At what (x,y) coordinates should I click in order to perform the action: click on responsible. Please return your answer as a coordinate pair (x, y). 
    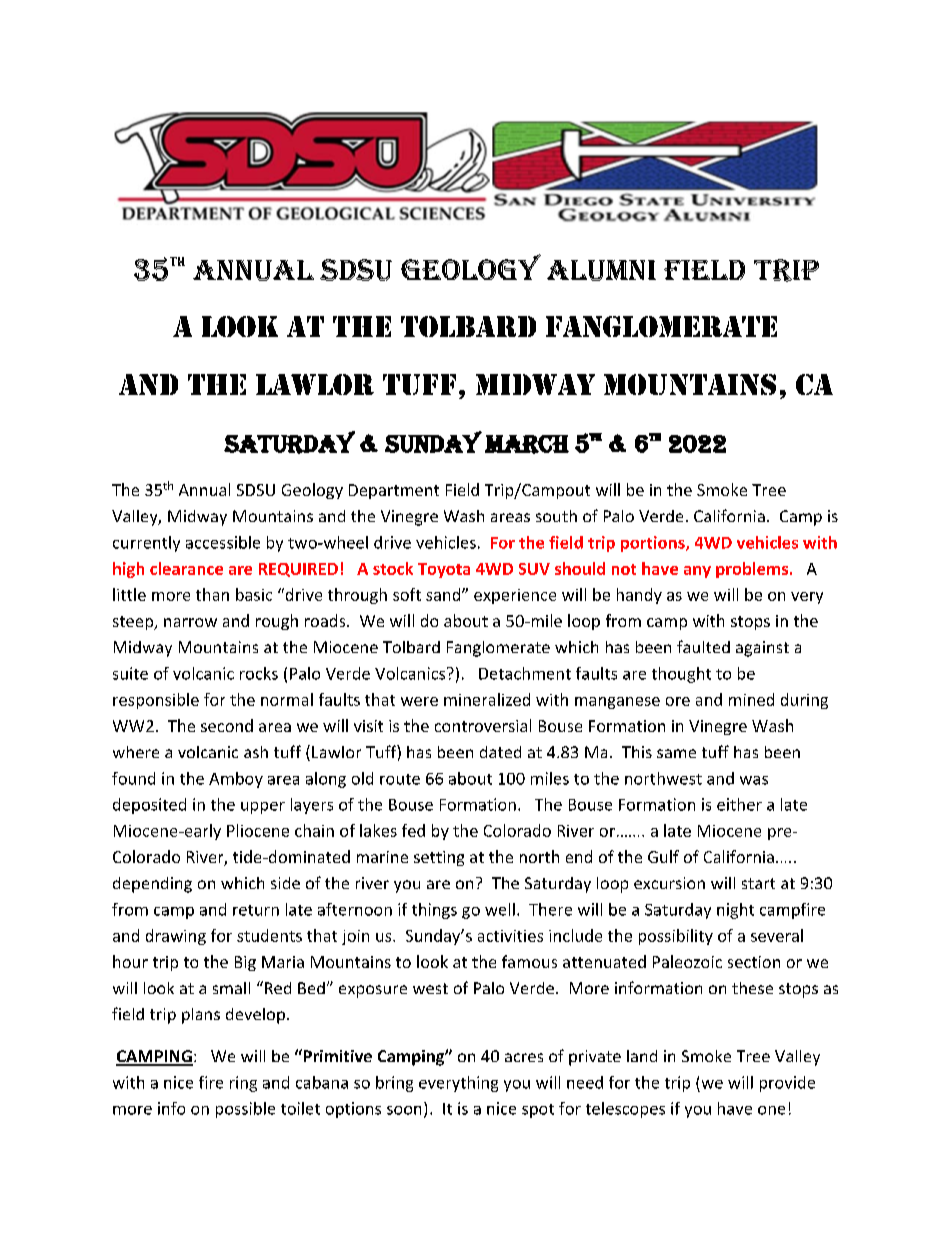
    Looking at the image, I should click on (156, 701).
